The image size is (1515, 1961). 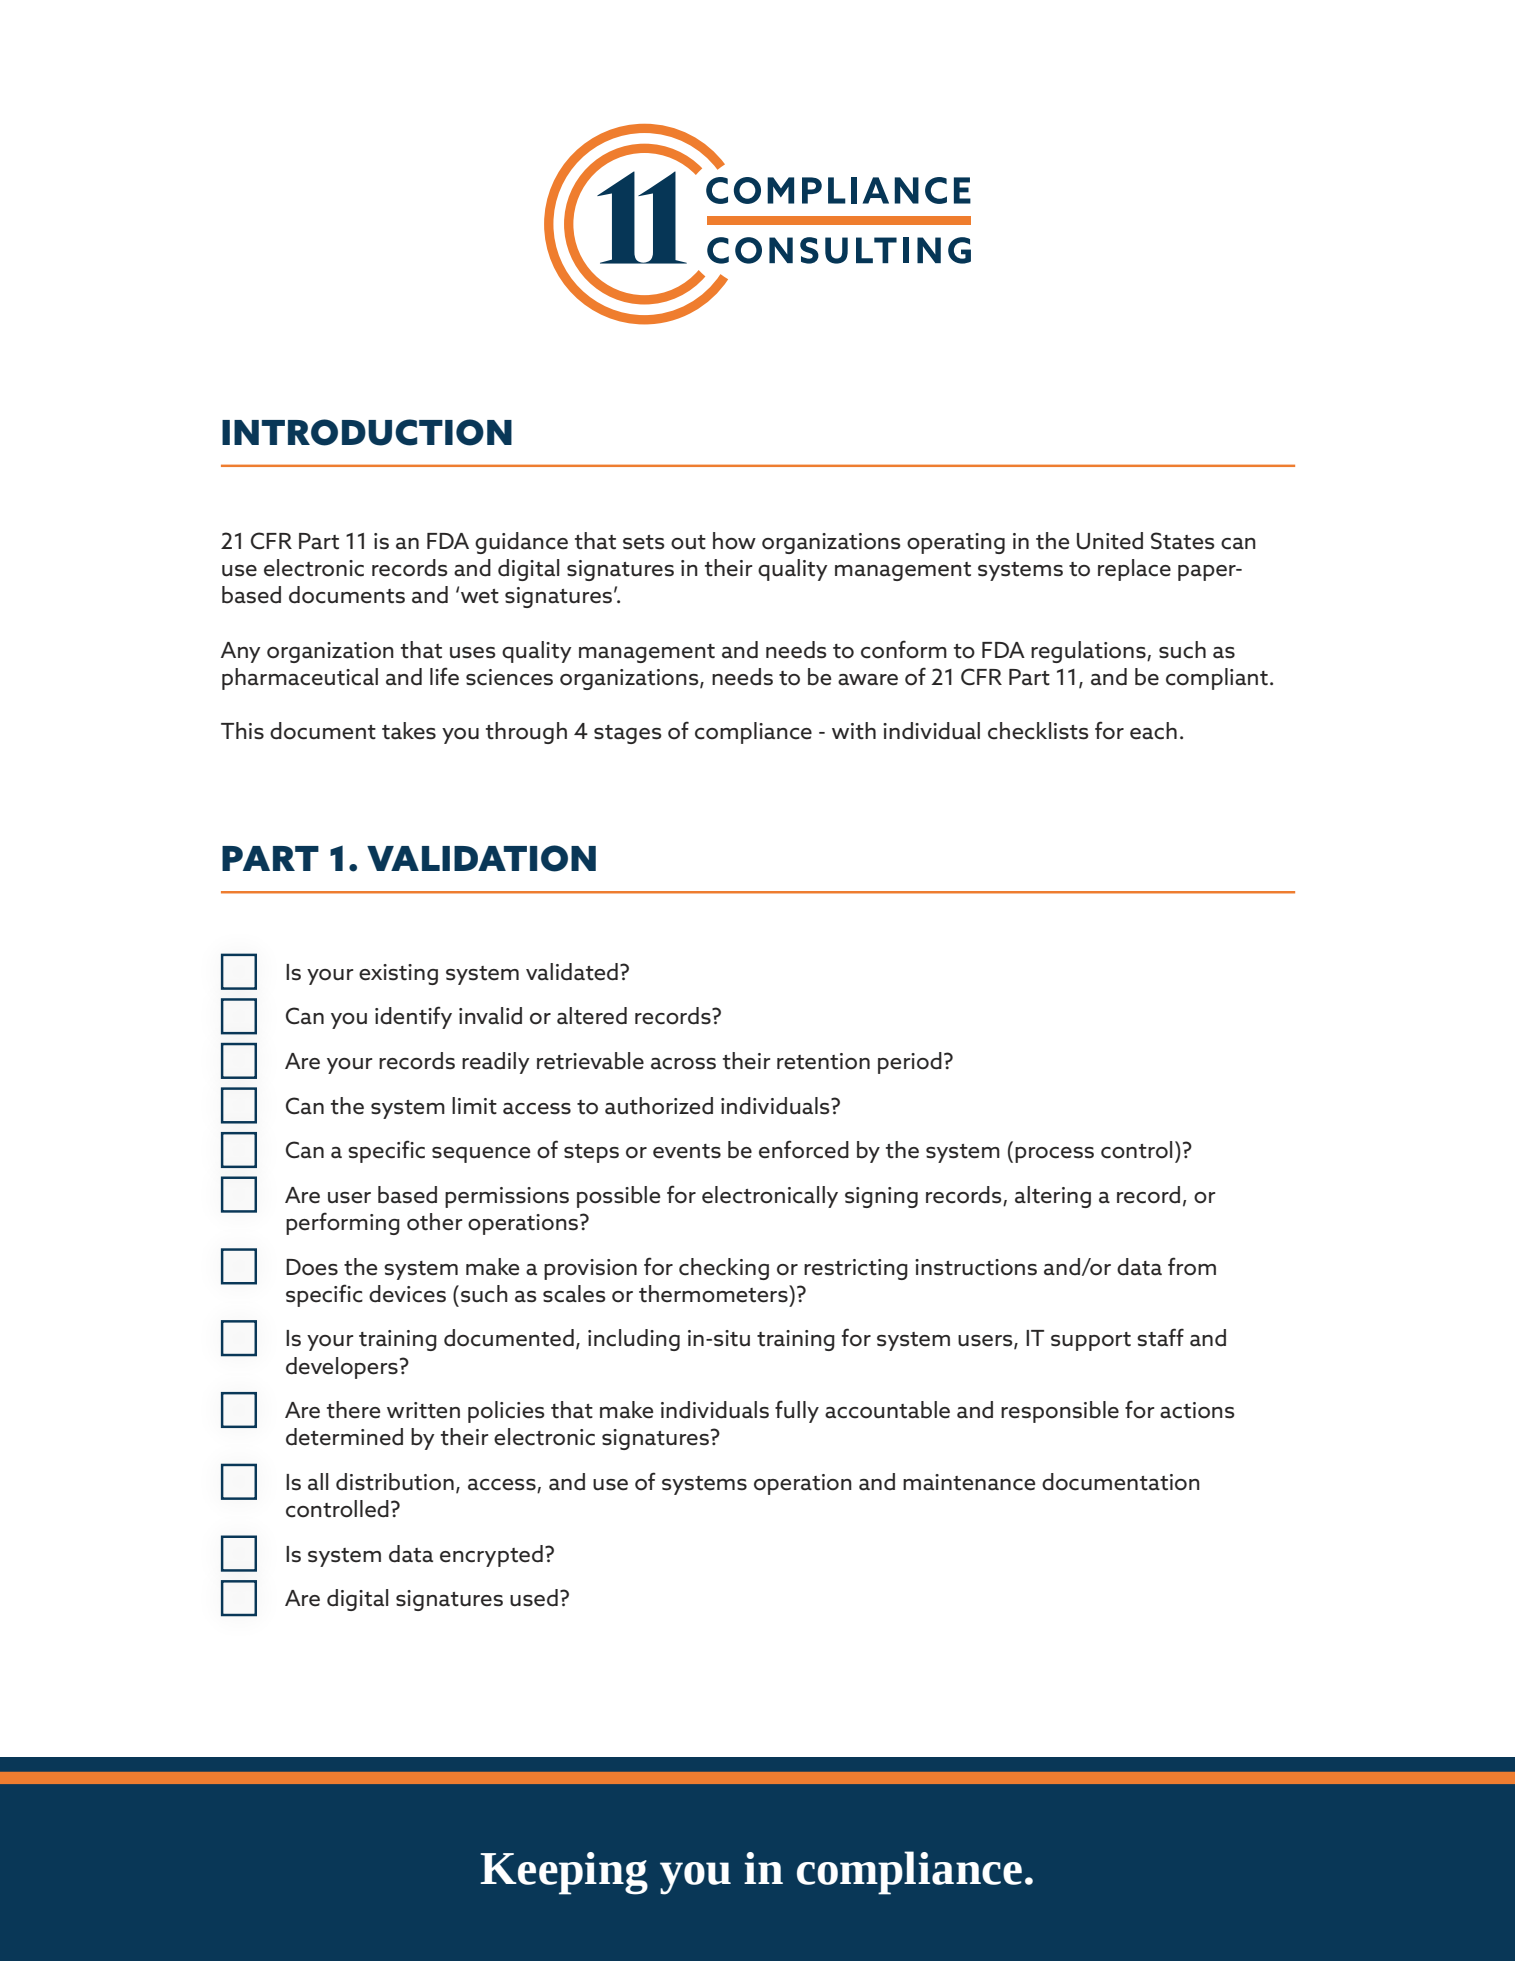 What do you see at coordinates (367, 432) in the screenshot?
I see `INTRODUCTION` at bounding box center [367, 432].
